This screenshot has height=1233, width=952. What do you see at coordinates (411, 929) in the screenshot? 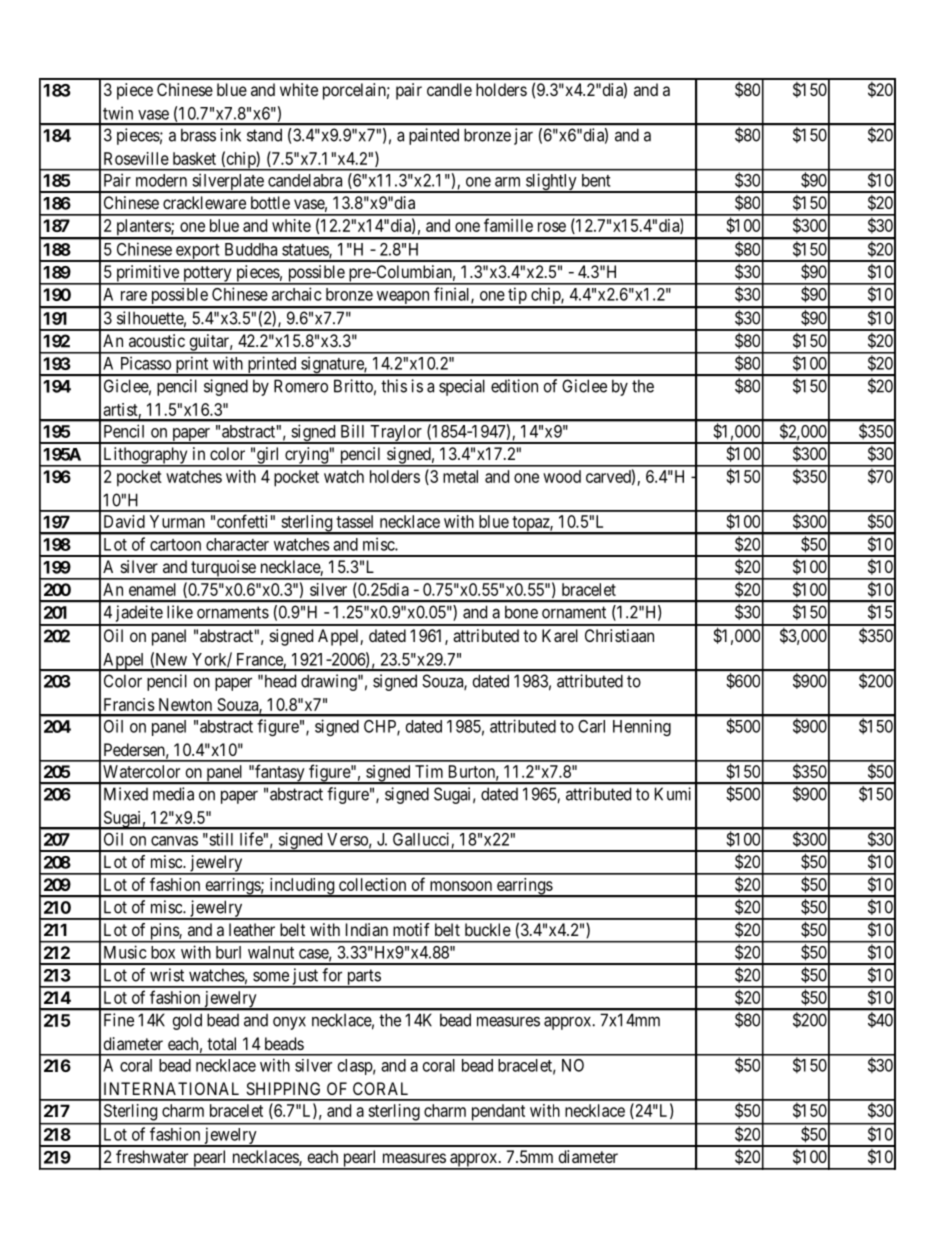
I see `motif` at bounding box center [411, 929].
